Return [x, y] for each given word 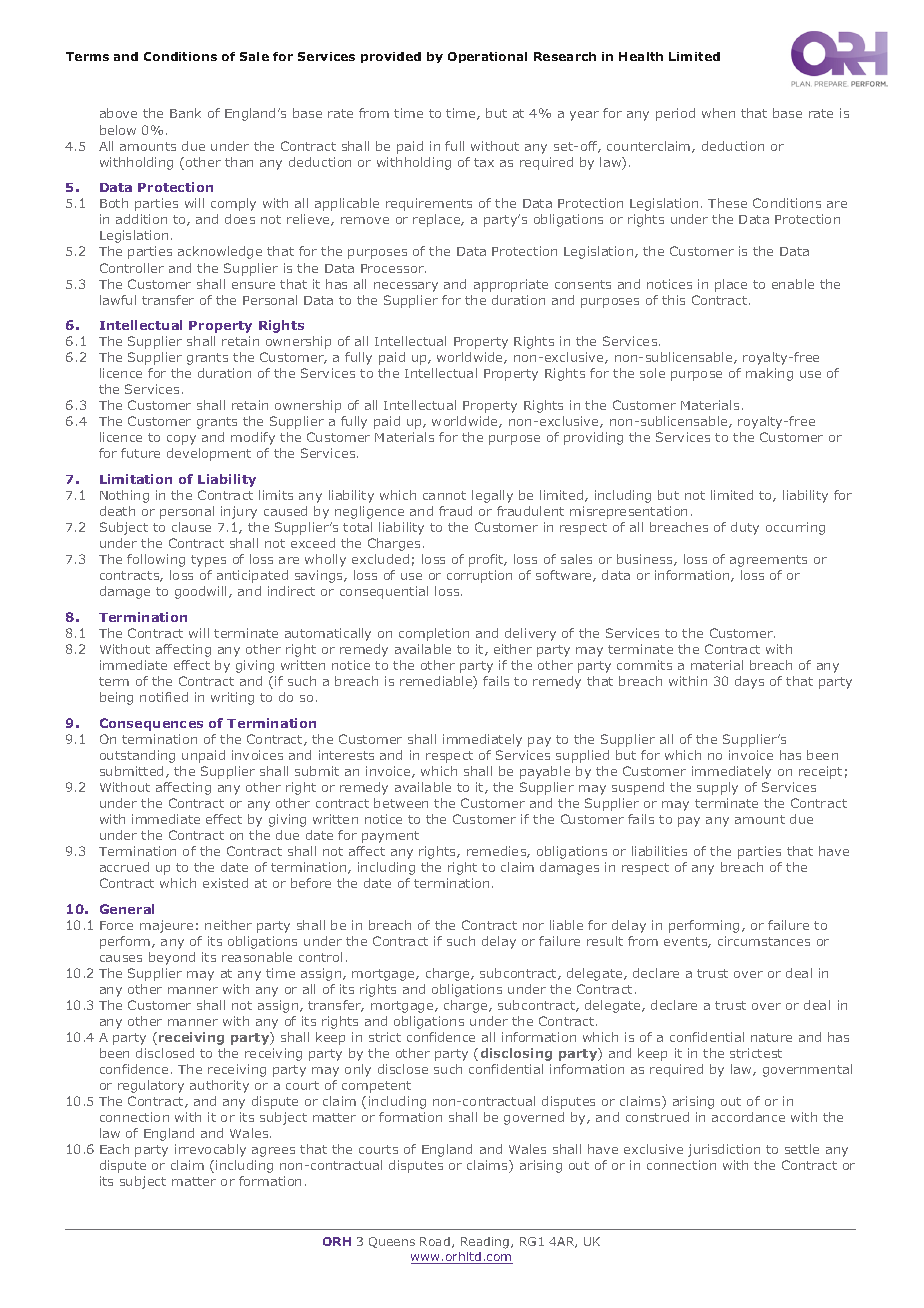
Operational [487, 57]
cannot [444, 495]
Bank [185, 113]
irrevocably [210, 1150]
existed [225, 883]
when [718, 113]
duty [745, 528]
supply [717, 788]
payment [390, 837]
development [209, 454]
